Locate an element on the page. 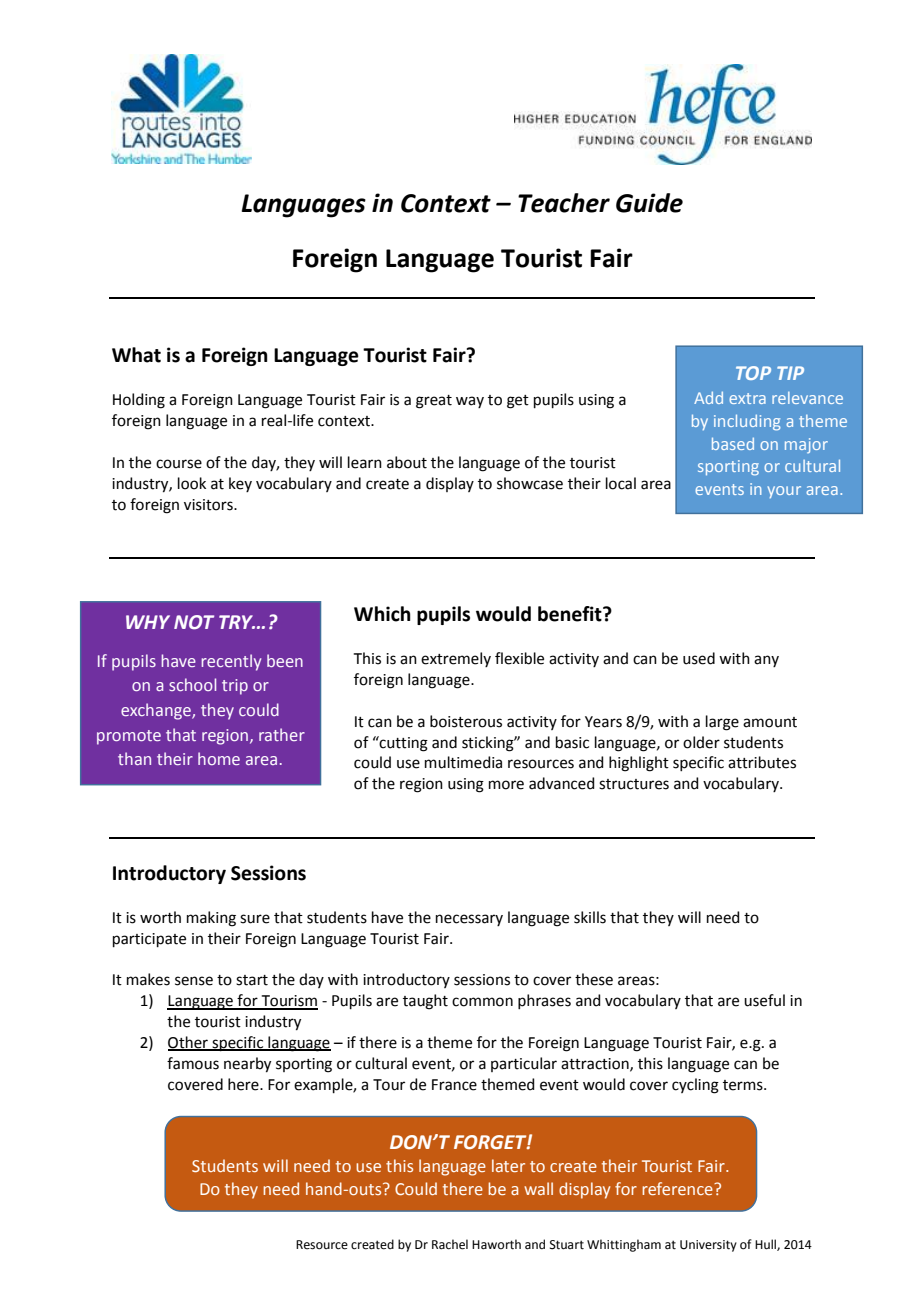 The width and height of the image is (924, 1308). famous is located at coordinates (193, 1063).
